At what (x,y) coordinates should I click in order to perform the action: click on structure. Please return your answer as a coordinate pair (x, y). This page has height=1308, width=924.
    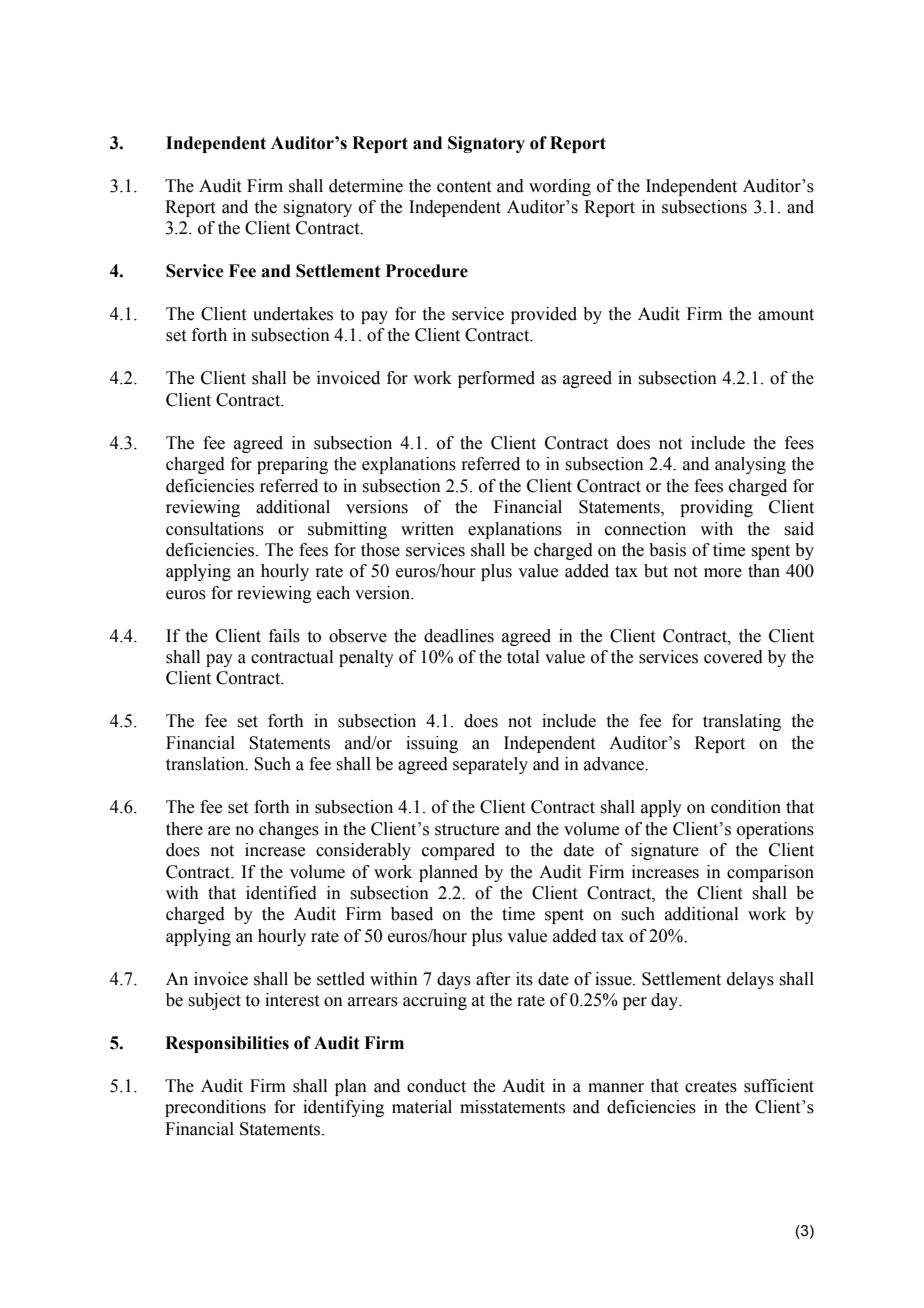
    Looking at the image, I should click on (467, 830).
